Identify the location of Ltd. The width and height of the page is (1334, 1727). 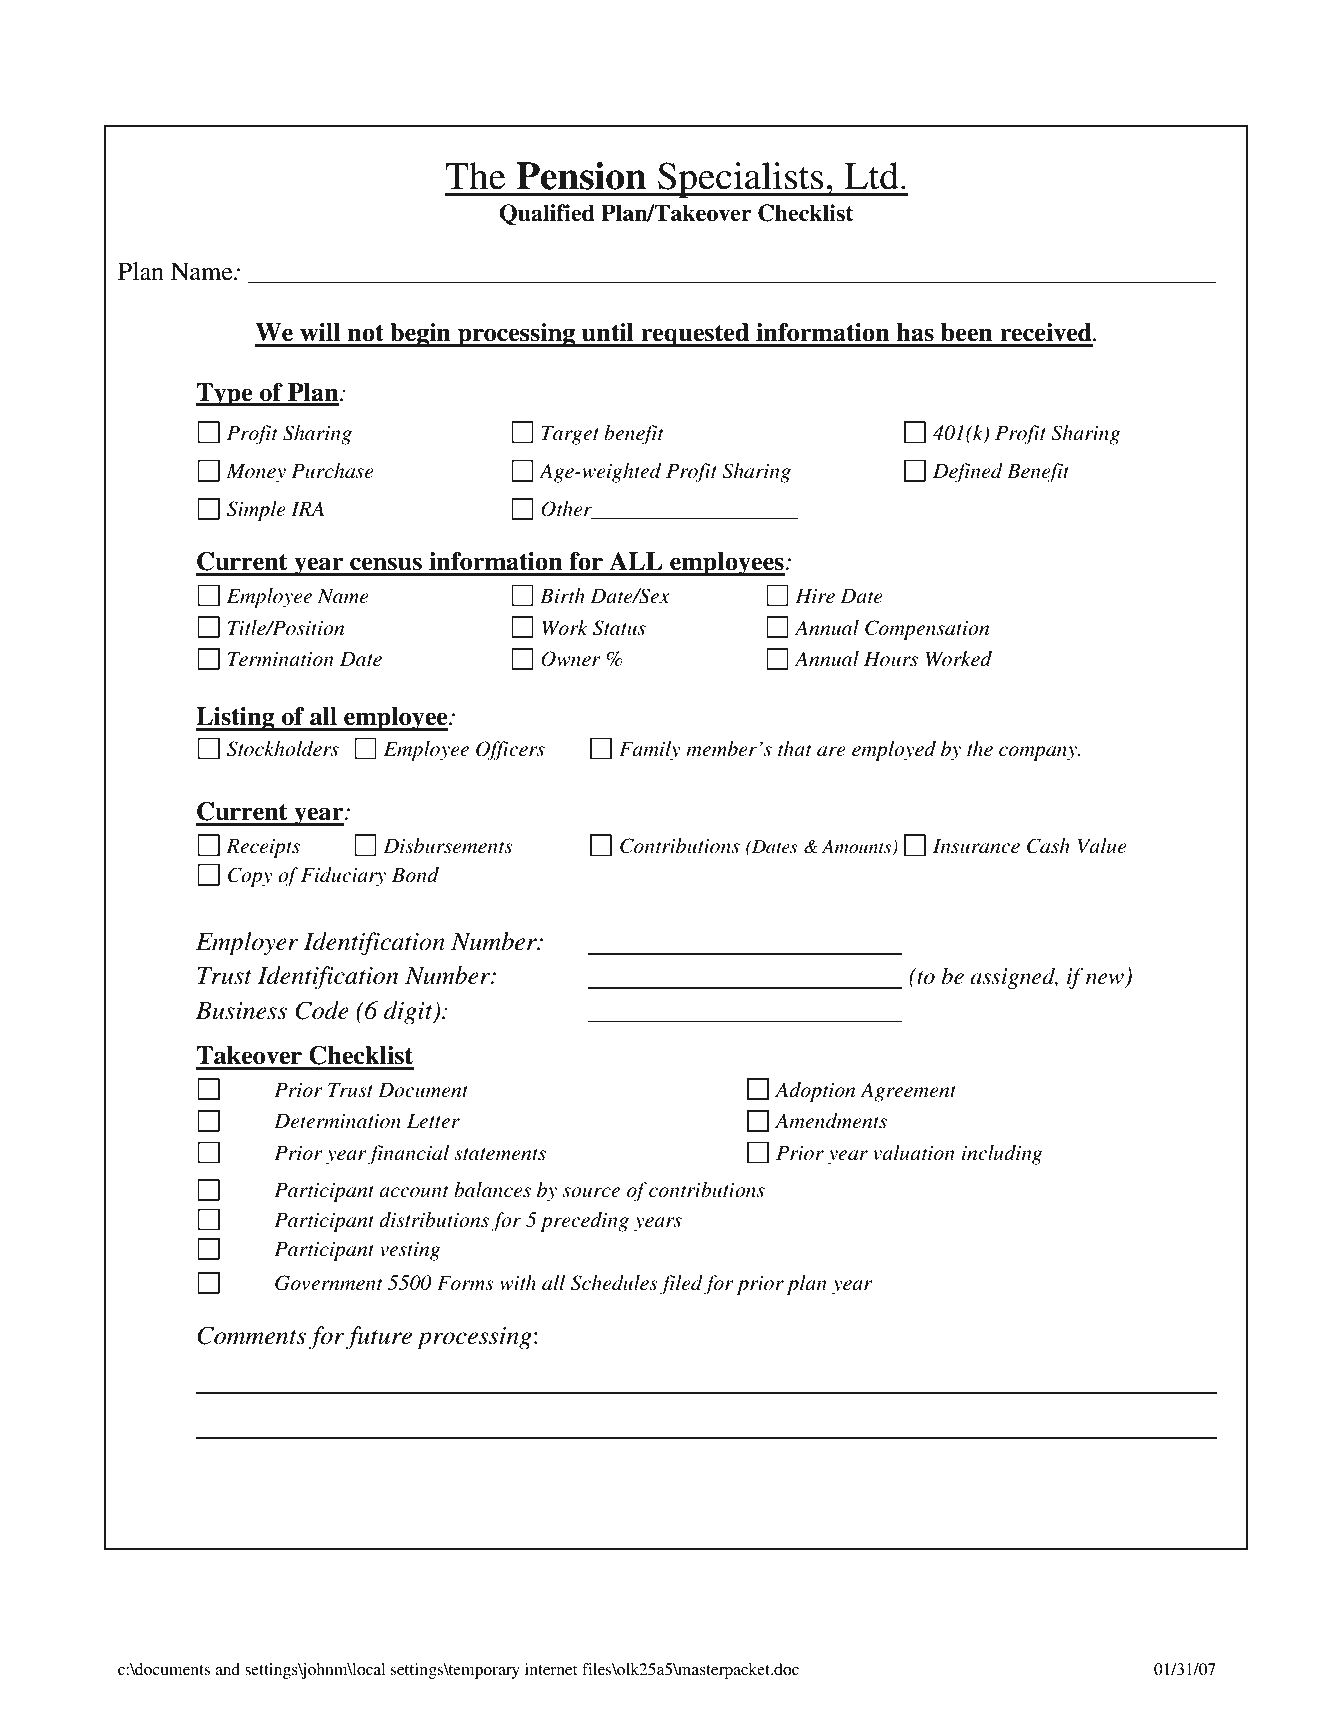
(871, 176).
